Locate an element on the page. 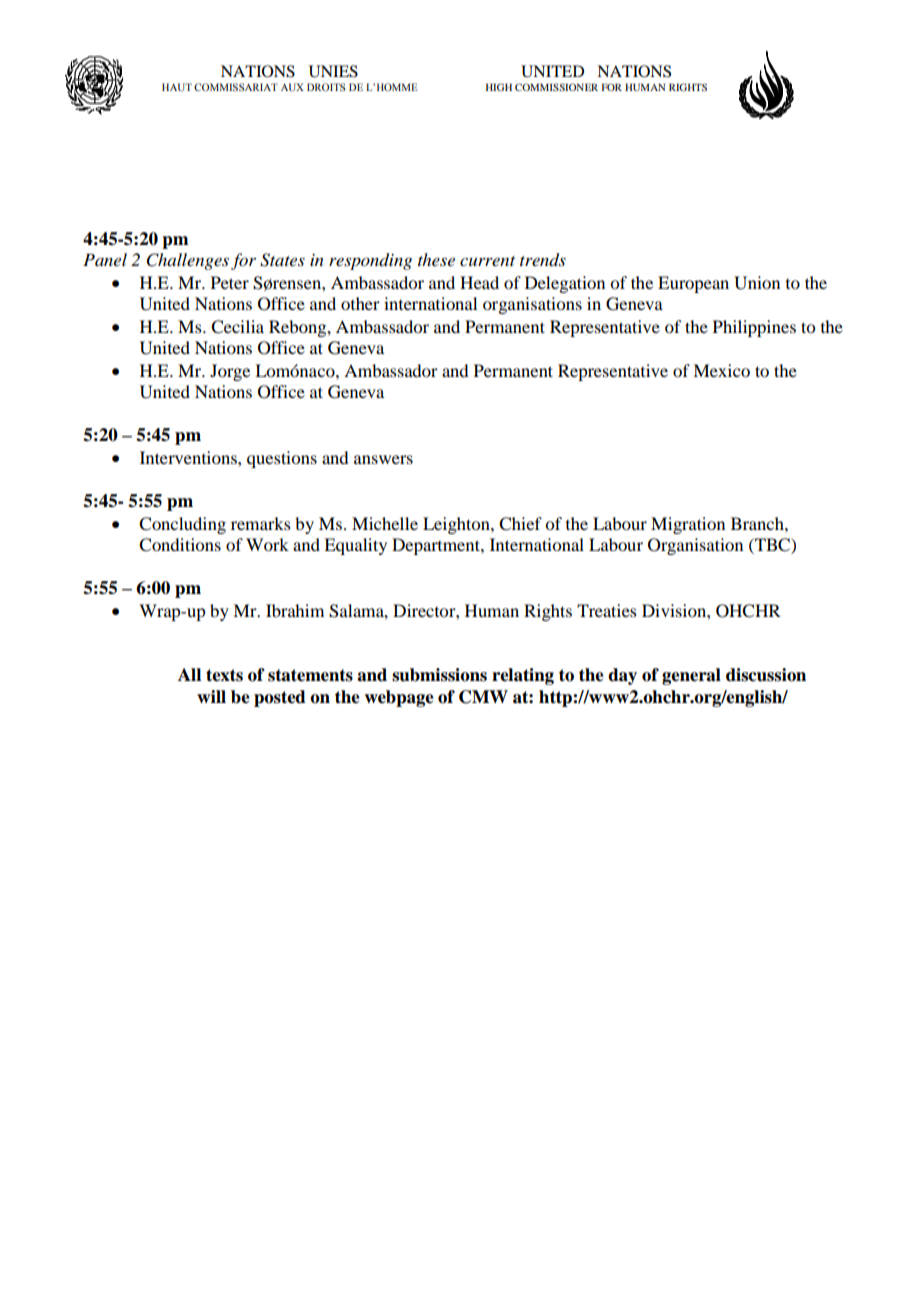  Migration is located at coordinates (688, 525).
